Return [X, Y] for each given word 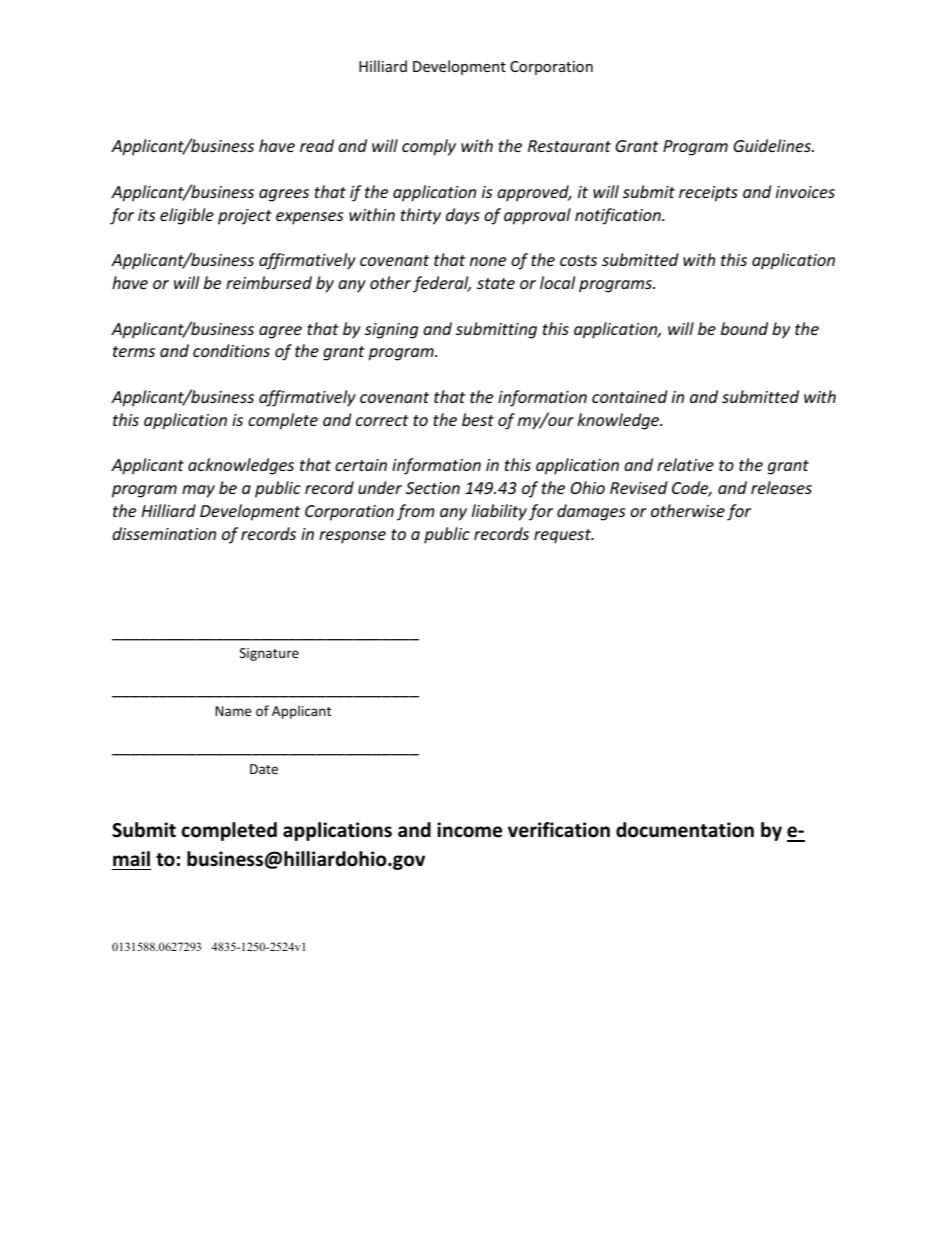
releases [781, 487]
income [469, 830]
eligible [187, 216]
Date [264, 769]
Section [433, 488]
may [198, 491]
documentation [685, 830]
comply [429, 147]
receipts [708, 194]
